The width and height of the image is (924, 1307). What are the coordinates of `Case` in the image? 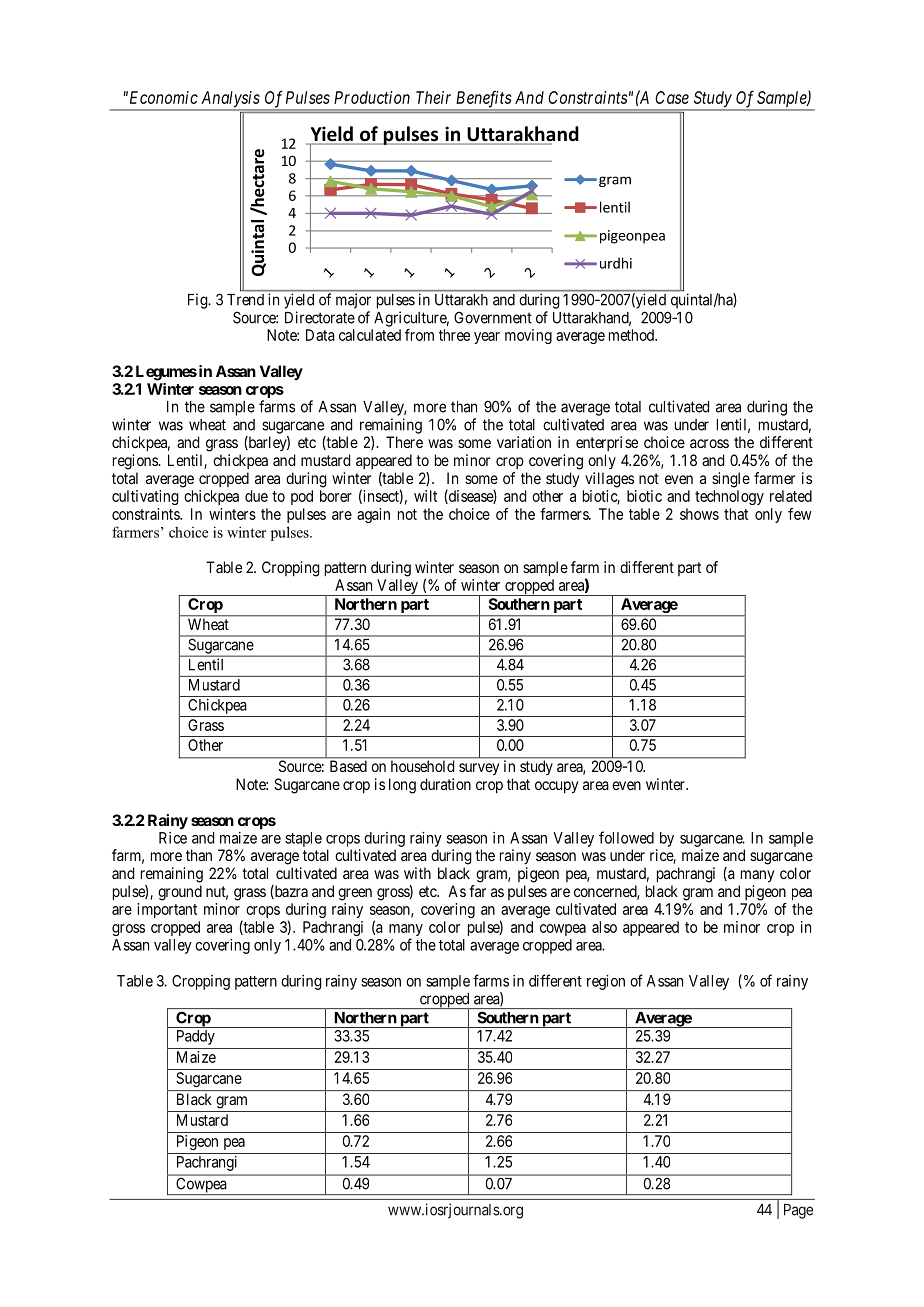 It's located at (672, 97).
